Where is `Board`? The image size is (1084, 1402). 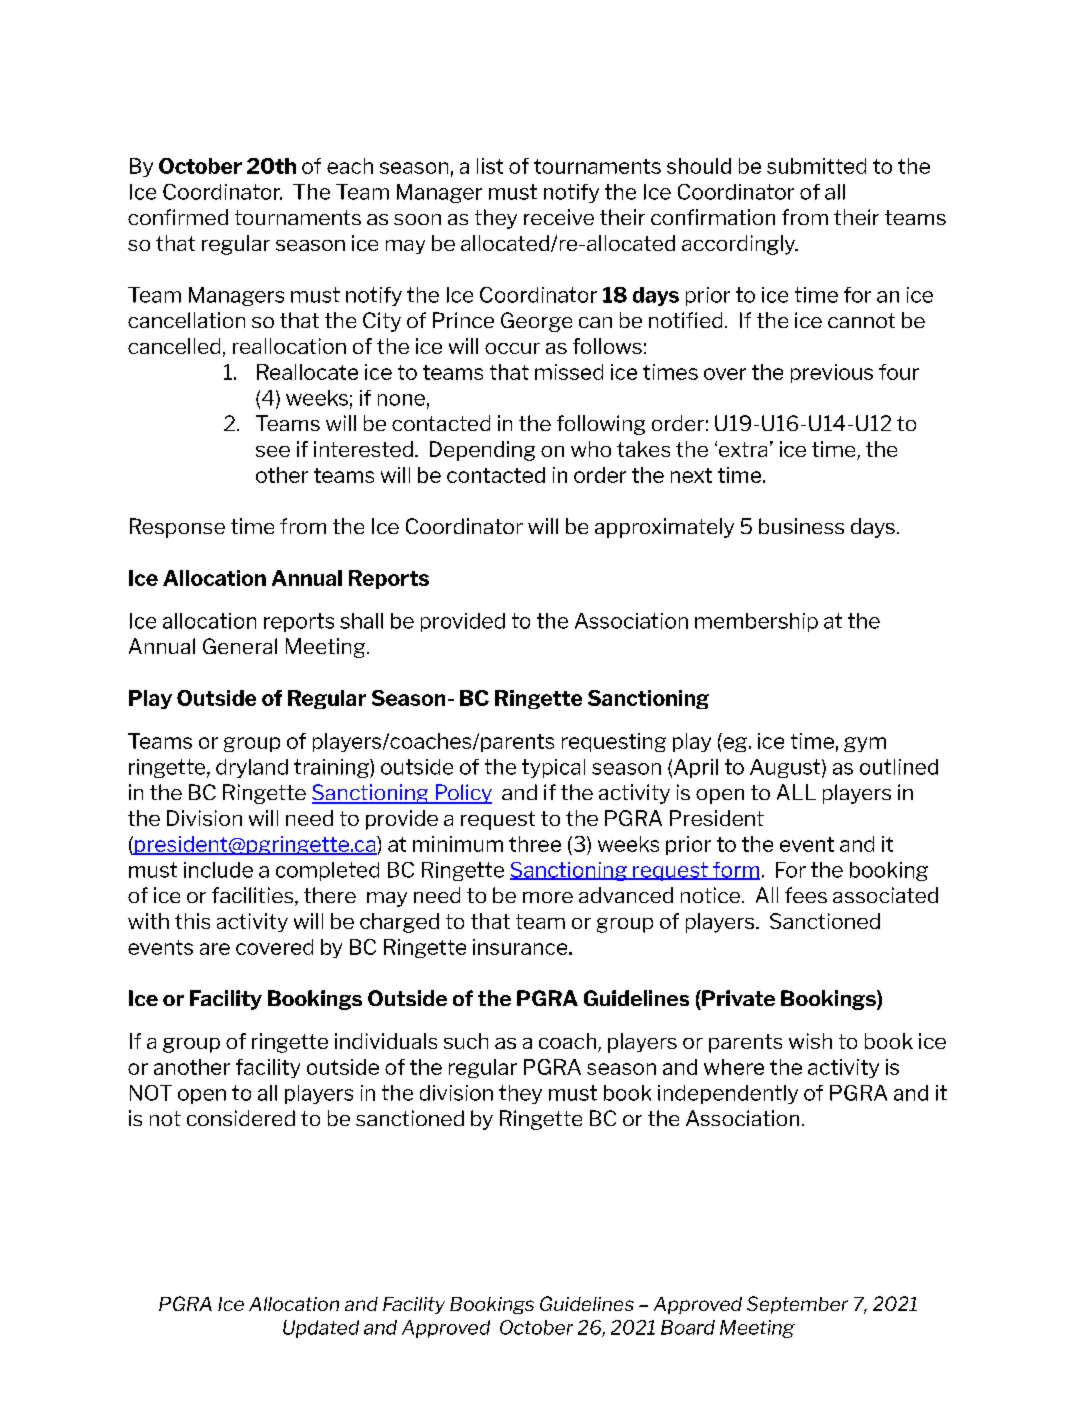
Board is located at coordinates (688, 1327).
